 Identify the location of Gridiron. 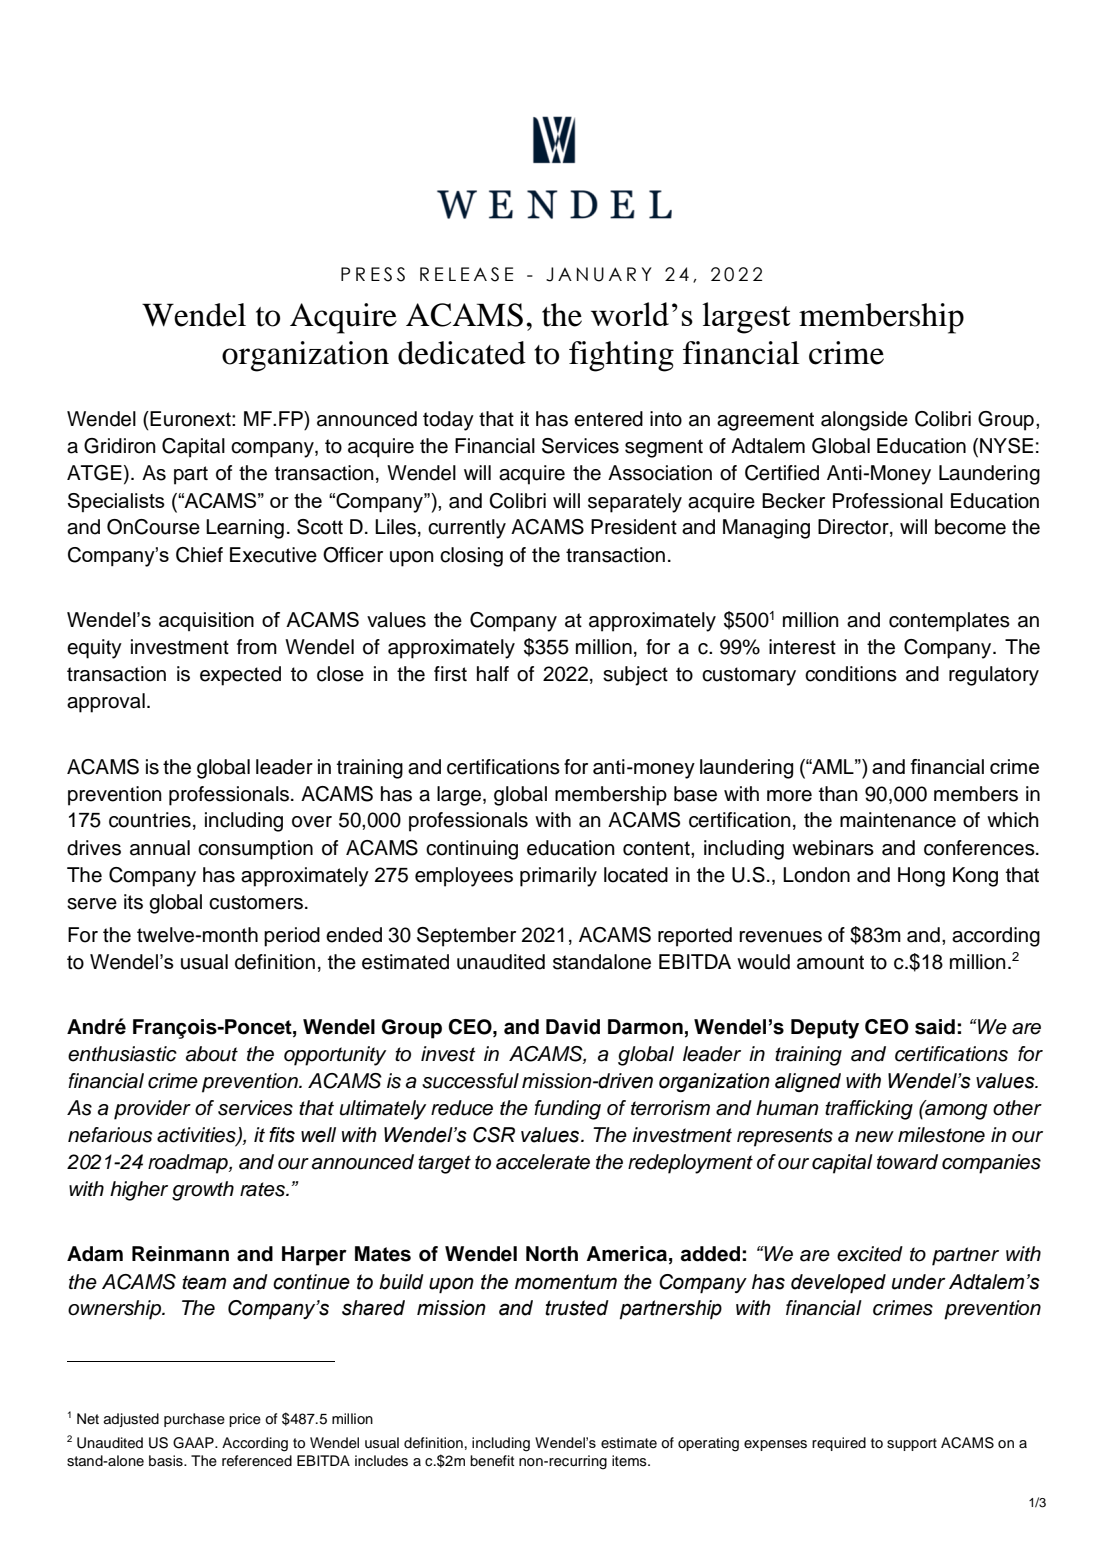
(120, 446).
